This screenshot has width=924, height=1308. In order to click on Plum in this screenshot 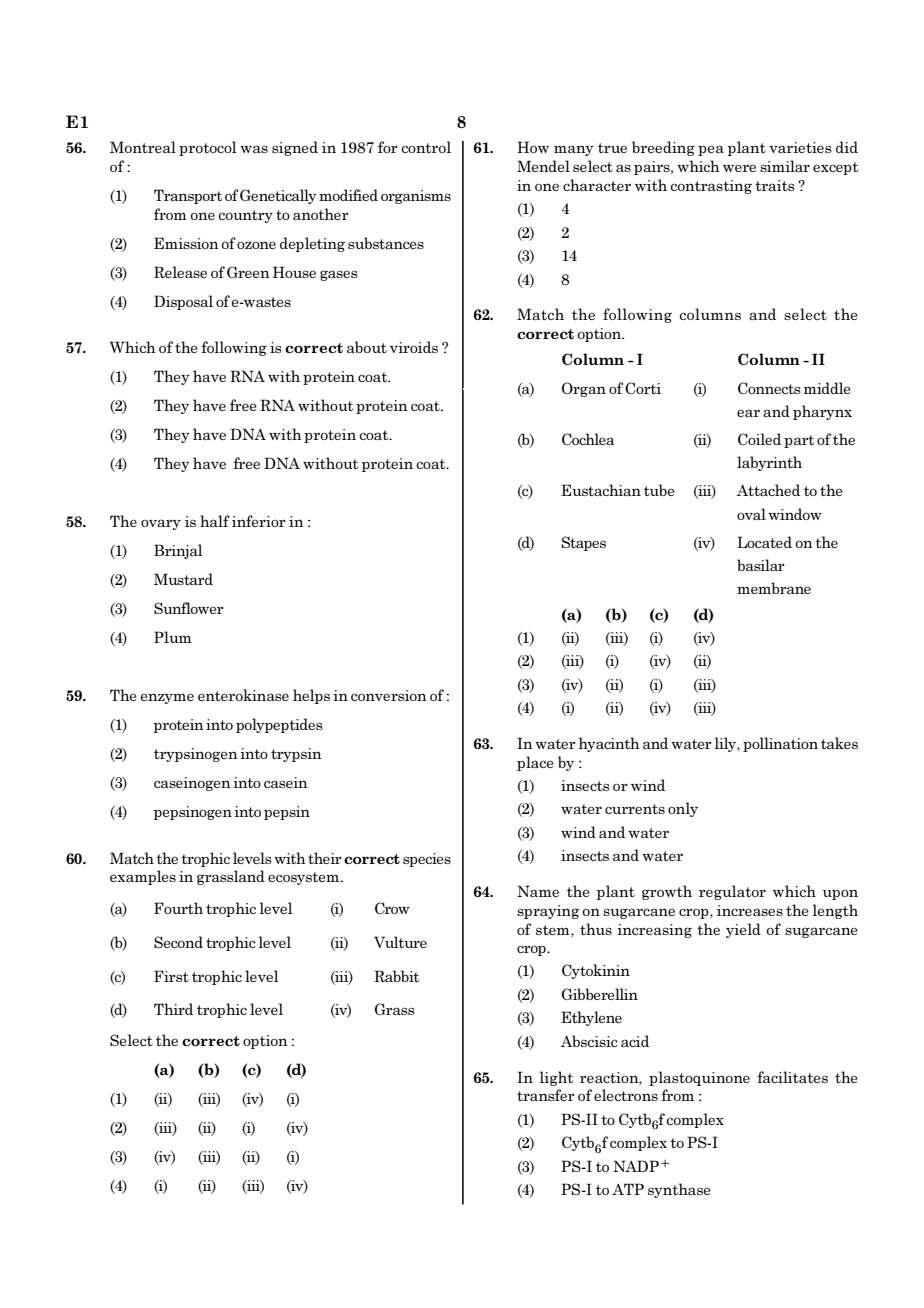, I will do `click(173, 637)`.
